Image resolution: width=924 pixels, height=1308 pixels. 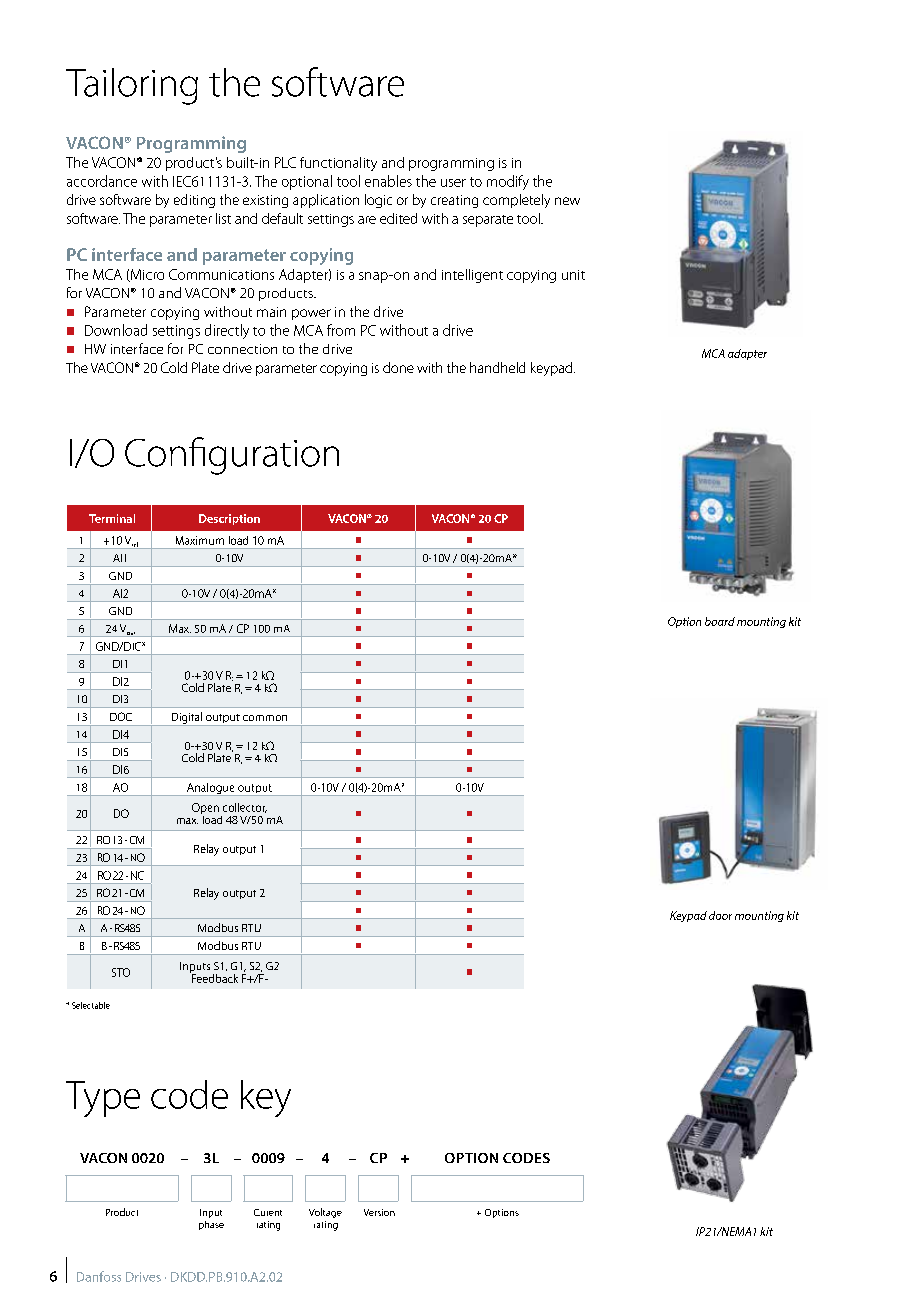 What do you see at coordinates (720, 915) in the screenshot?
I see `door` at bounding box center [720, 915].
